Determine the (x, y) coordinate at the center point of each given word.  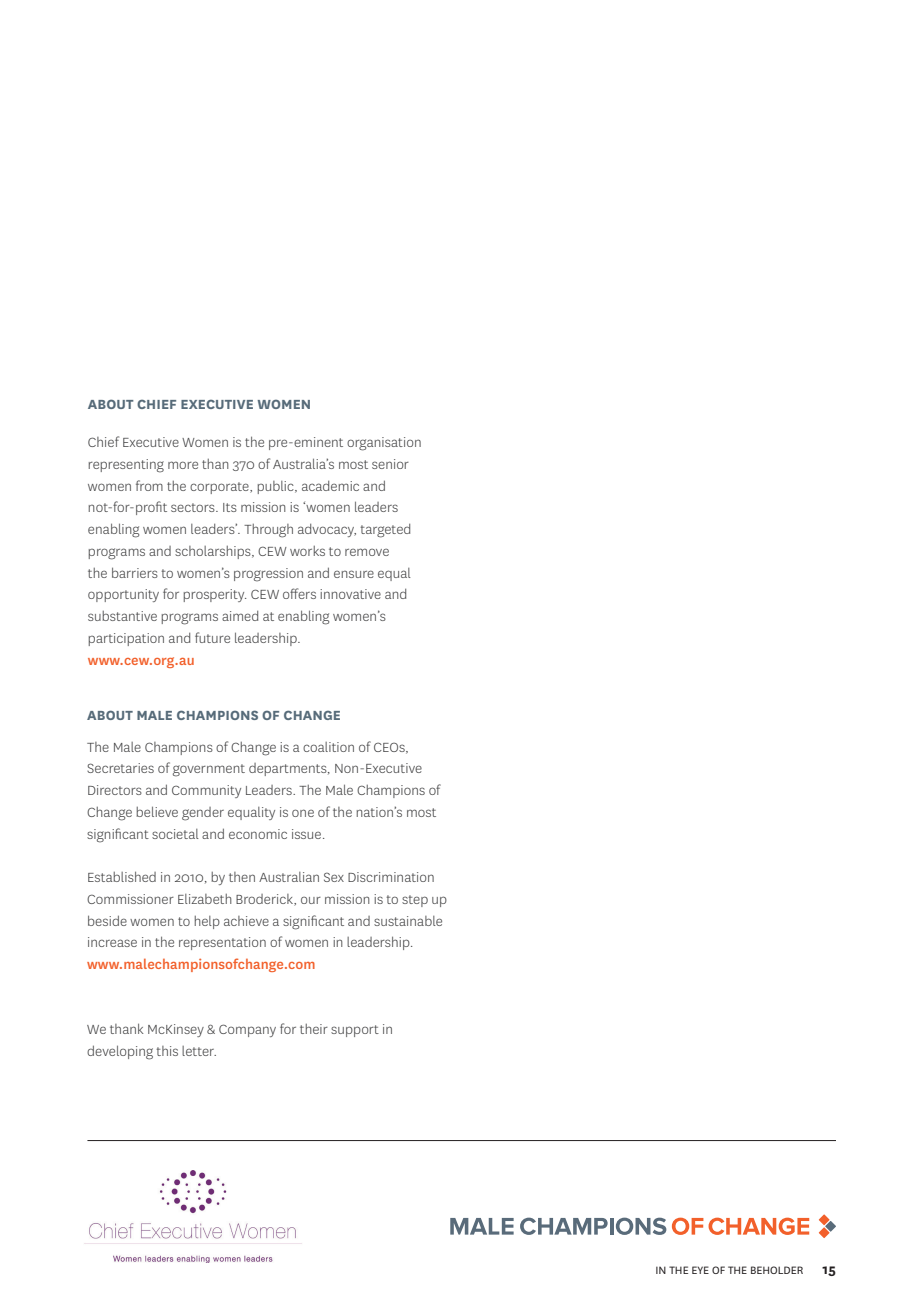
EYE (700, 1270)
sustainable (408, 921)
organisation (384, 444)
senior (390, 464)
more (183, 465)
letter (199, 1051)
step (415, 901)
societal (175, 834)
